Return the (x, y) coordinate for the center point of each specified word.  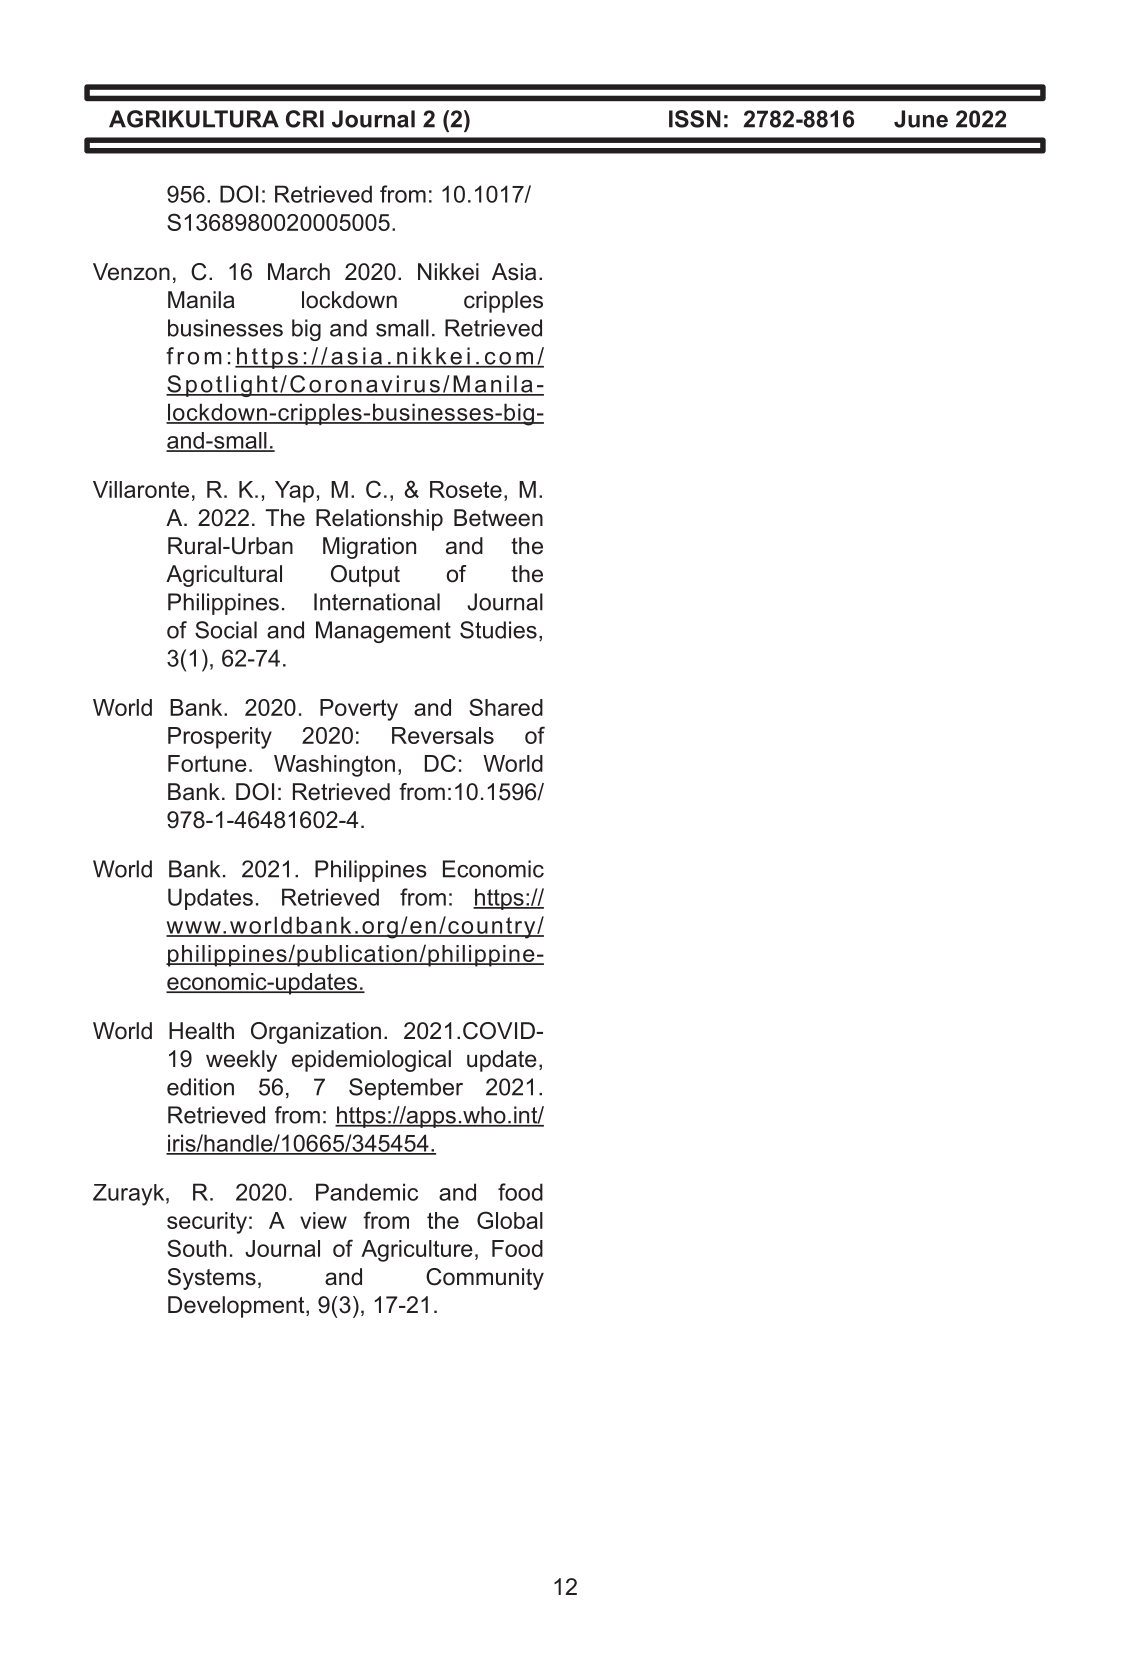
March (299, 272)
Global (510, 1220)
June (921, 119)
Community (485, 1279)
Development (237, 1307)
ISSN (695, 119)
